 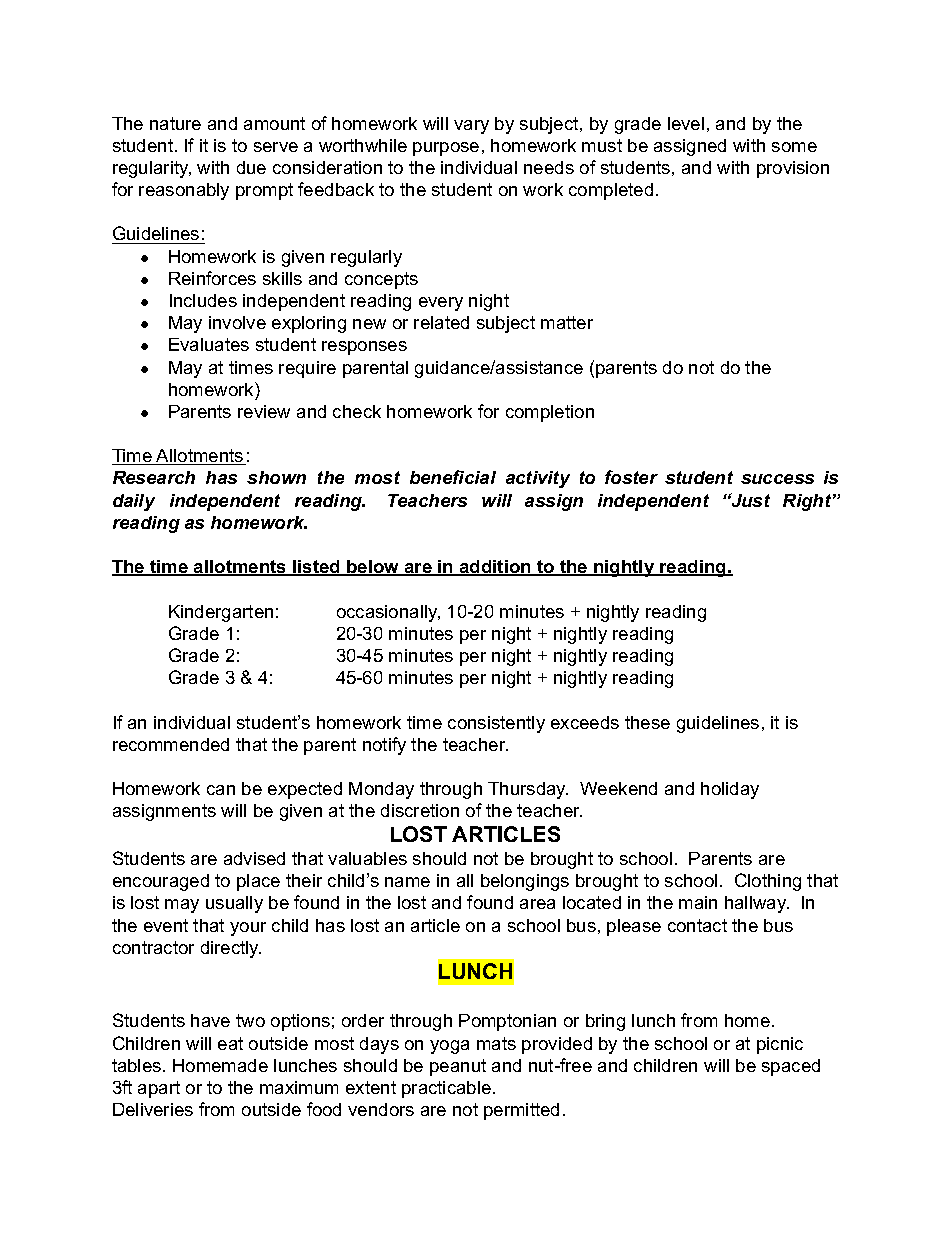 What do you see at coordinates (251, 167) in the screenshot?
I see `due` at bounding box center [251, 167].
